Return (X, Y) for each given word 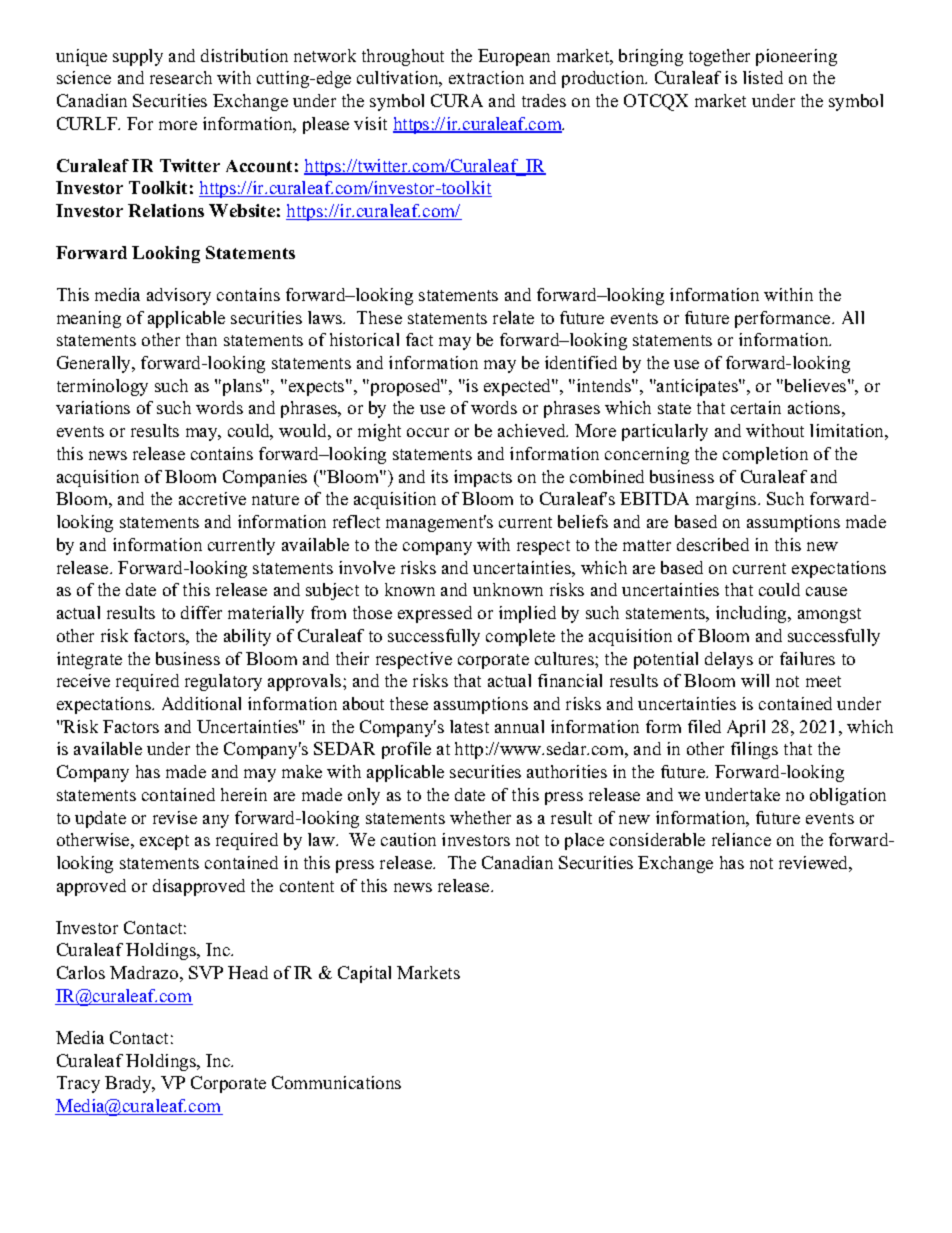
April (746, 728)
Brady (129, 1084)
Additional (201, 703)
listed (763, 77)
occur (428, 432)
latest (469, 726)
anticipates (697, 387)
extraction (486, 77)
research (181, 77)
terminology (102, 387)
